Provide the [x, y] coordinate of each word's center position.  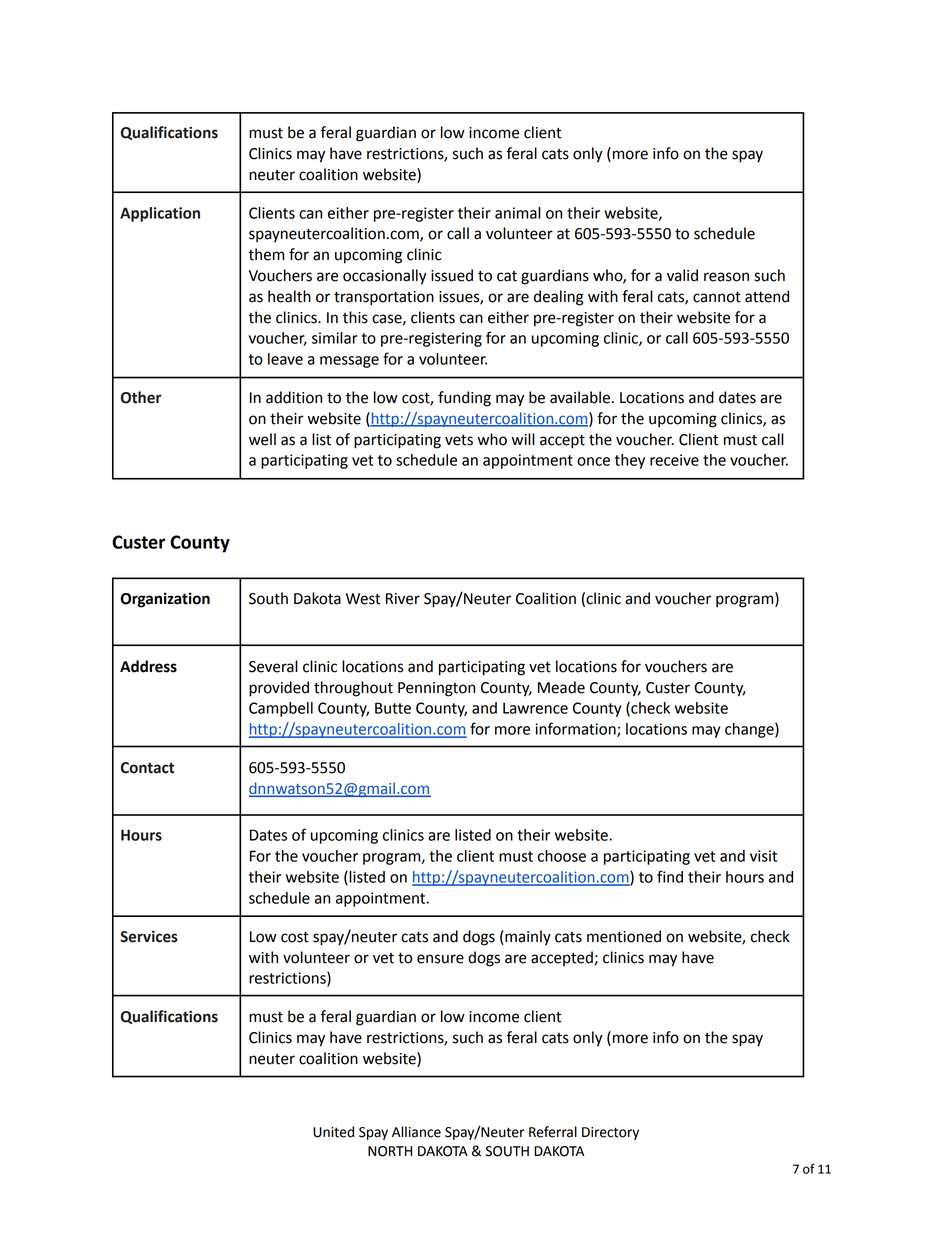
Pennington [436, 689]
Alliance [416, 1132]
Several [273, 666]
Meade [561, 687]
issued [452, 275]
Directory [610, 1133]
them [266, 254]
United [333, 1132]
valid [682, 275]
